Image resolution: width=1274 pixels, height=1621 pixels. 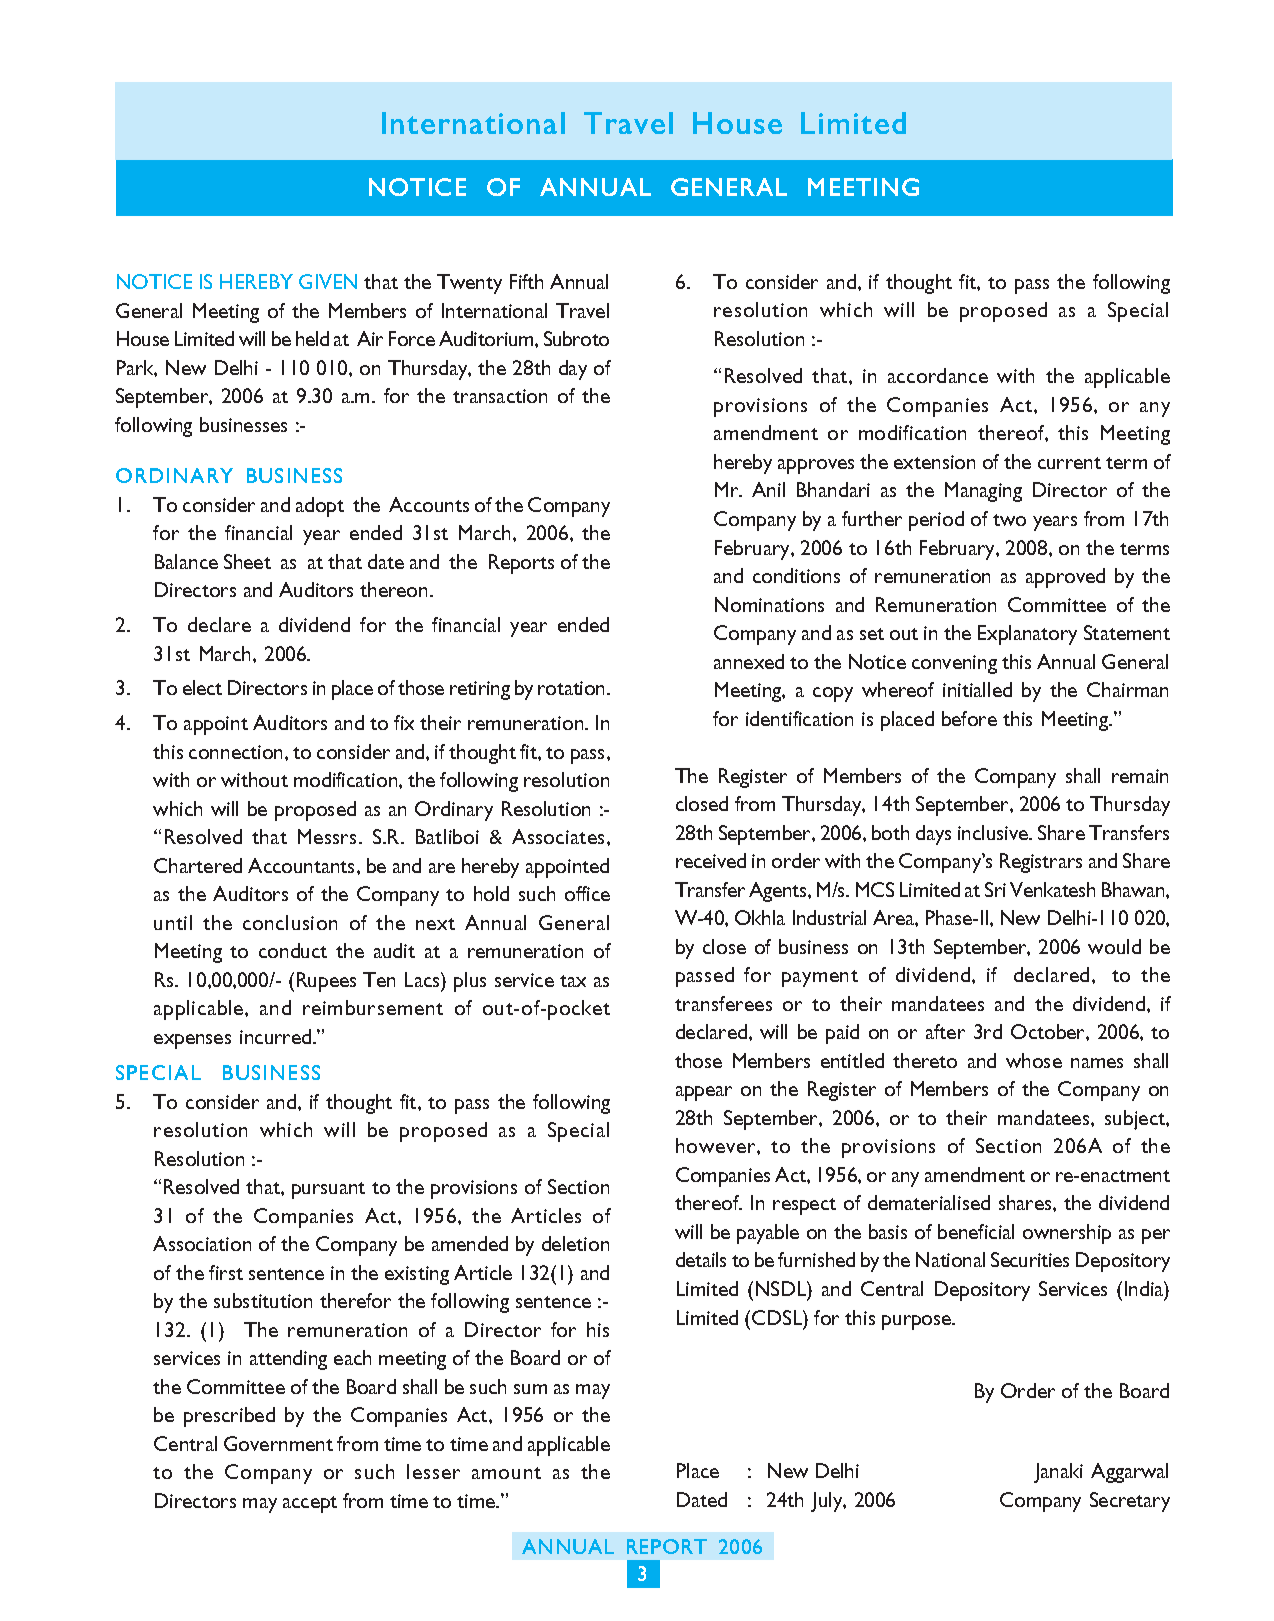 What do you see at coordinates (278, 1443) in the screenshot?
I see `Government` at bounding box center [278, 1443].
